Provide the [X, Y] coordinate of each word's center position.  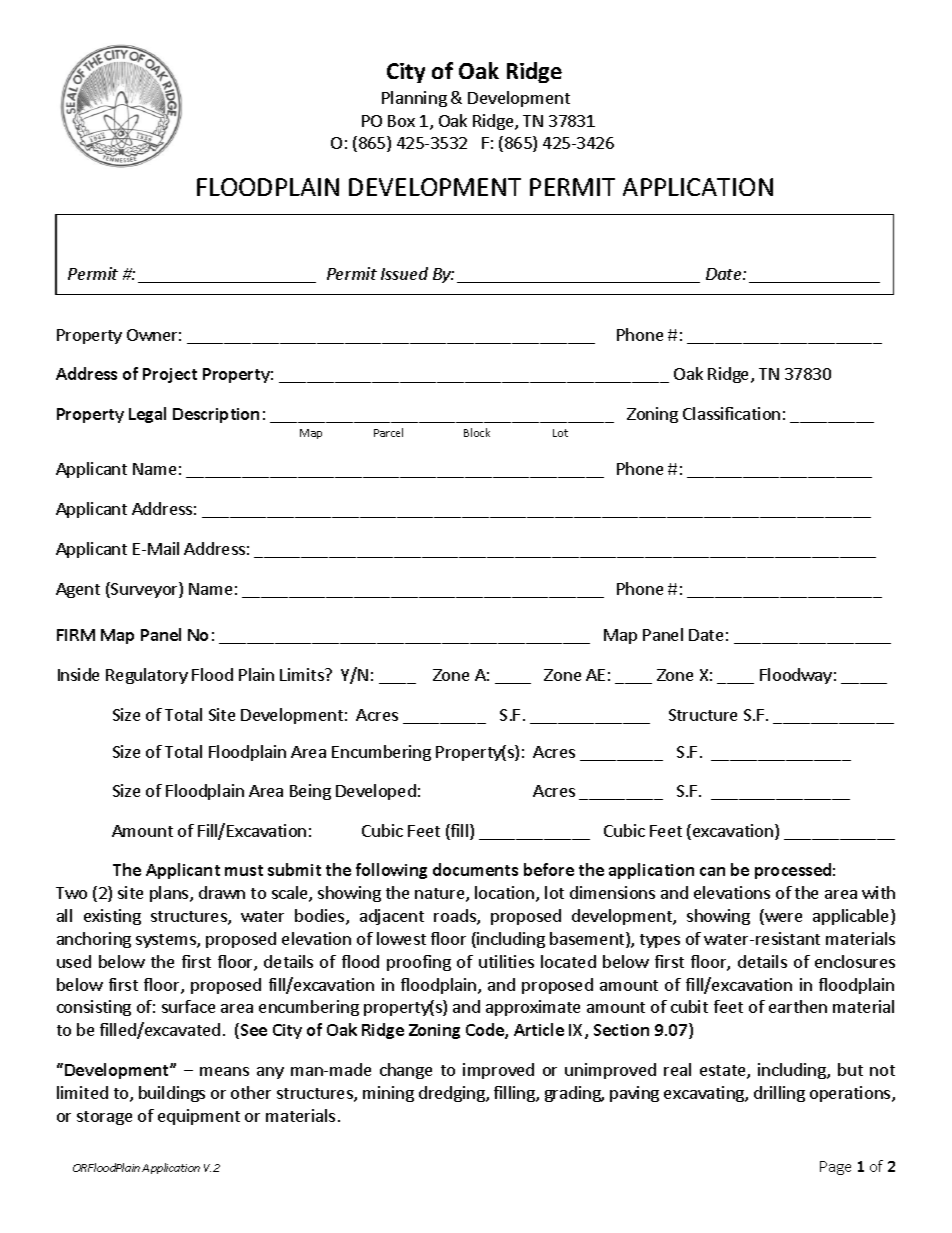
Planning [414, 99]
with [878, 892]
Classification [731, 413]
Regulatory [147, 676]
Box [401, 121]
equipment [199, 1117]
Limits [303, 674]
